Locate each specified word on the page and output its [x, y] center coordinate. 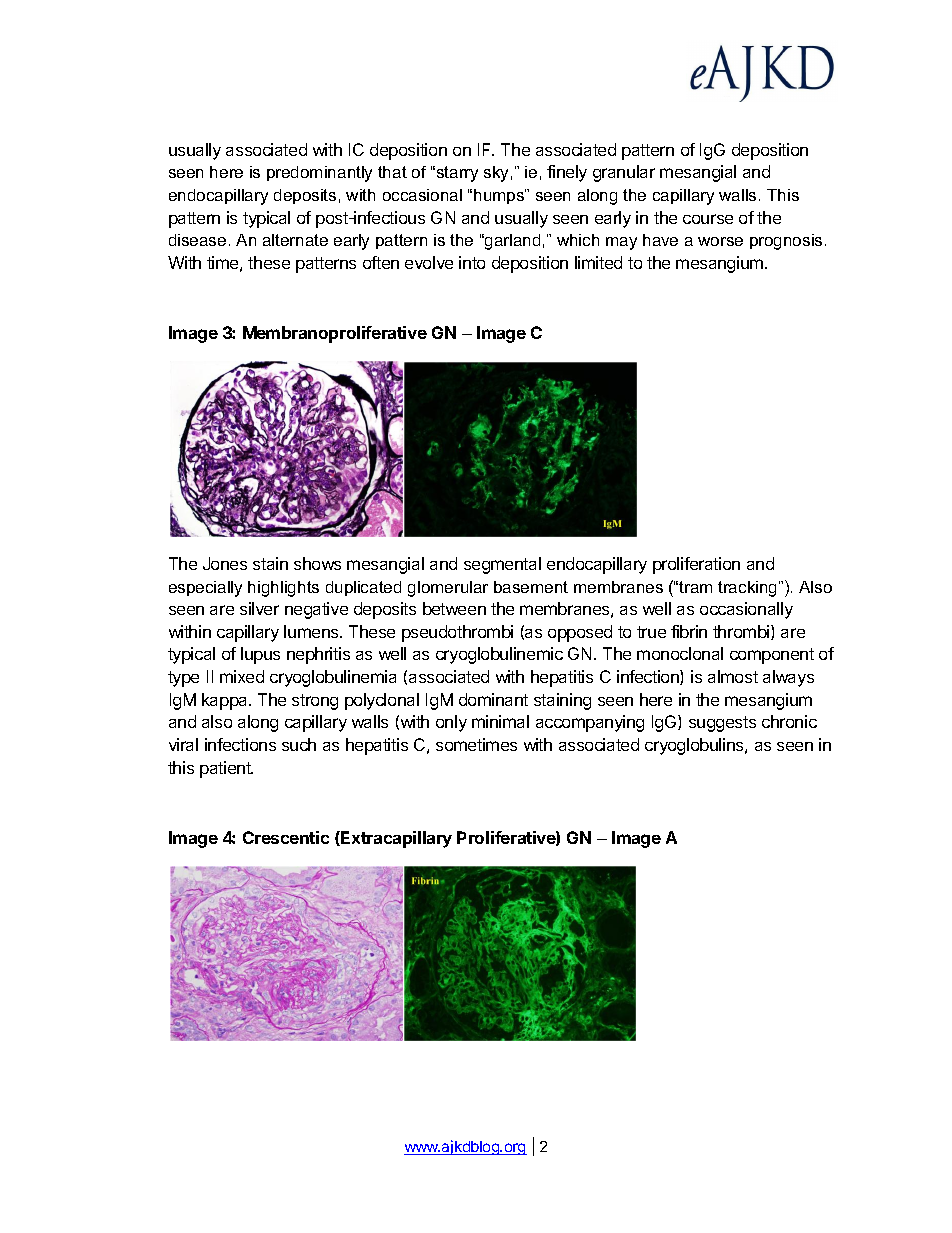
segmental [502, 565]
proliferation [696, 565]
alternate [295, 240]
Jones [225, 563]
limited [598, 262]
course [708, 219]
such [299, 744]
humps [500, 196]
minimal [500, 721]
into [472, 262]
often [381, 262]
